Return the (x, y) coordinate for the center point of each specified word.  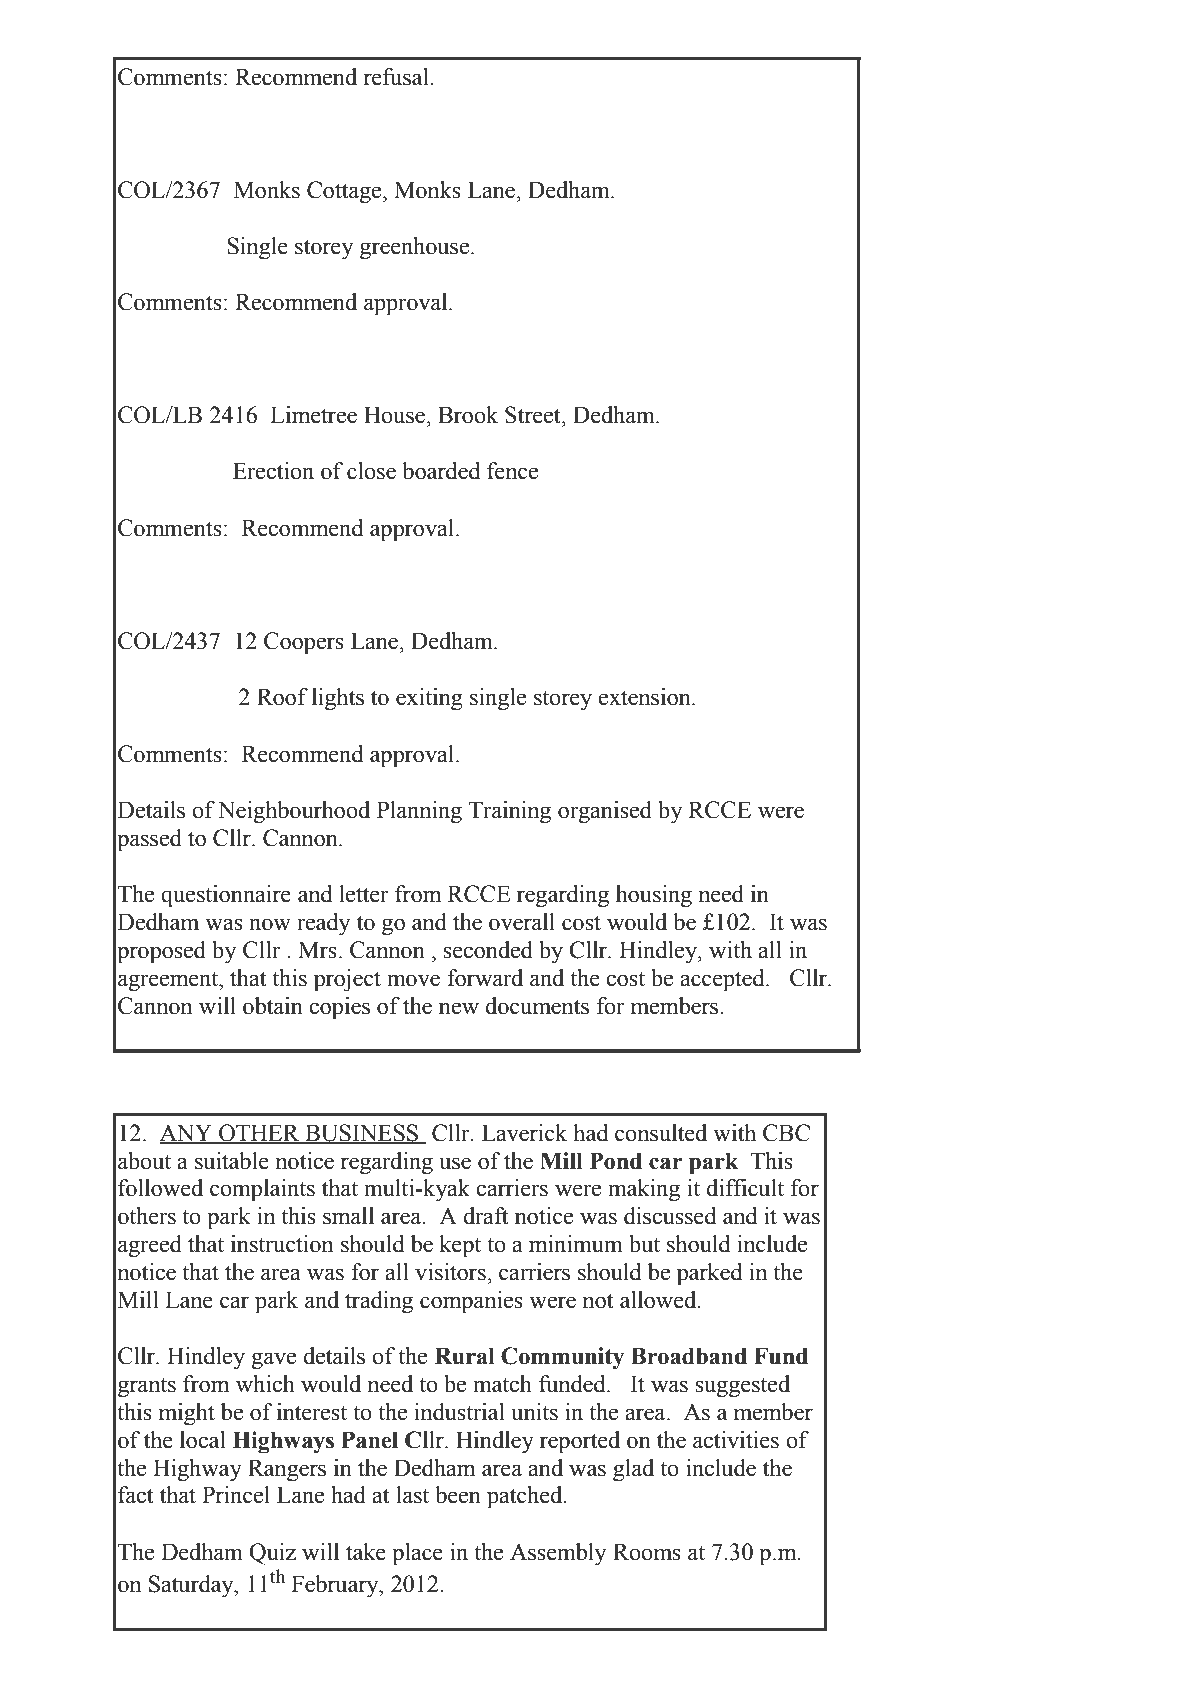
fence (512, 471)
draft (486, 1216)
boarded (441, 471)
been (458, 1495)
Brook (468, 415)
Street (534, 415)
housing (654, 896)
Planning (419, 812)
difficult (745, 1188)
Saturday (192, 1586)
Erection (273, 471)
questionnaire (226, 896)
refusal (397, 77)
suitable (232, 1161)
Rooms (647, 1552)
